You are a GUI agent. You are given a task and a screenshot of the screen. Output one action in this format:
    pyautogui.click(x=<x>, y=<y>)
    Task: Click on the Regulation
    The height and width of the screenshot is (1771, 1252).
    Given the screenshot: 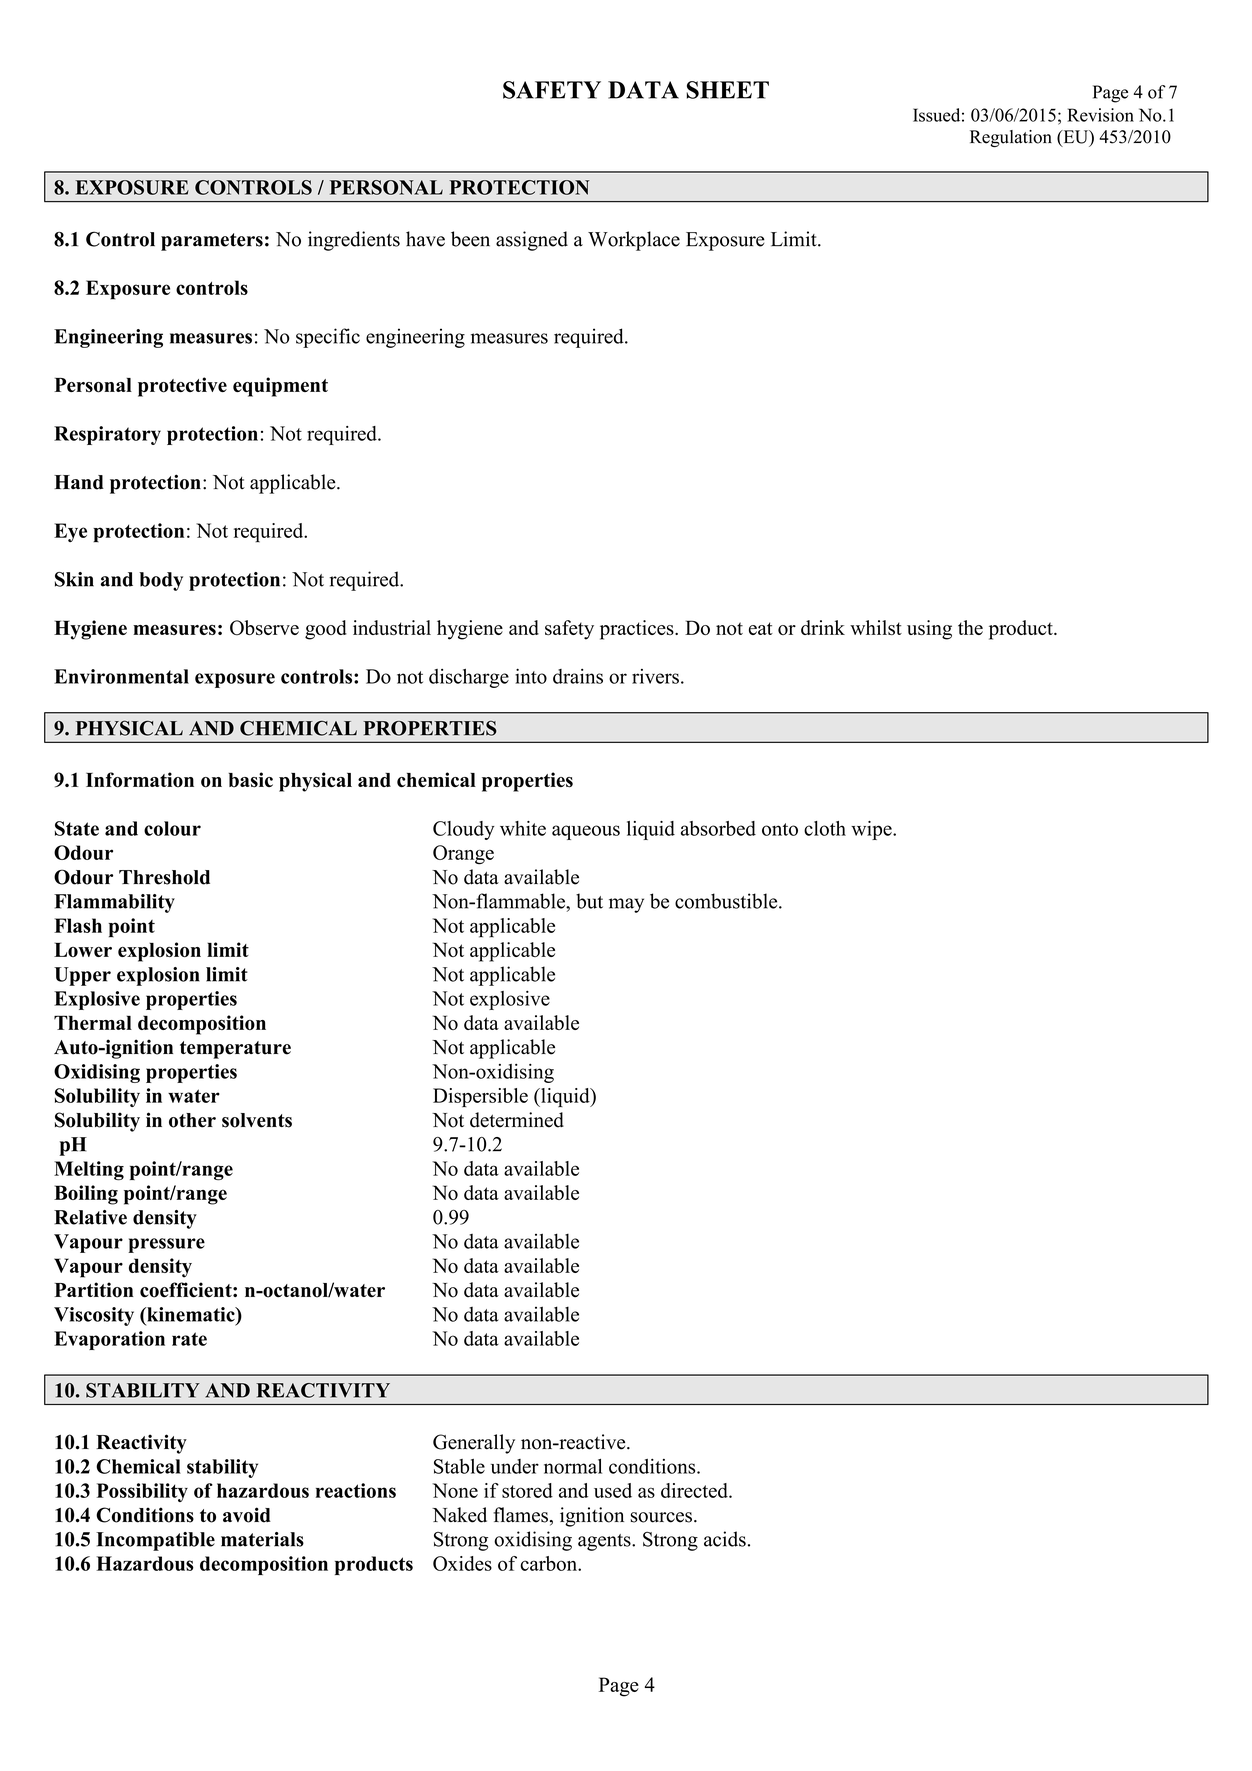 What is the action you would take?
    pyautogui.click(x=1011, y=138)
